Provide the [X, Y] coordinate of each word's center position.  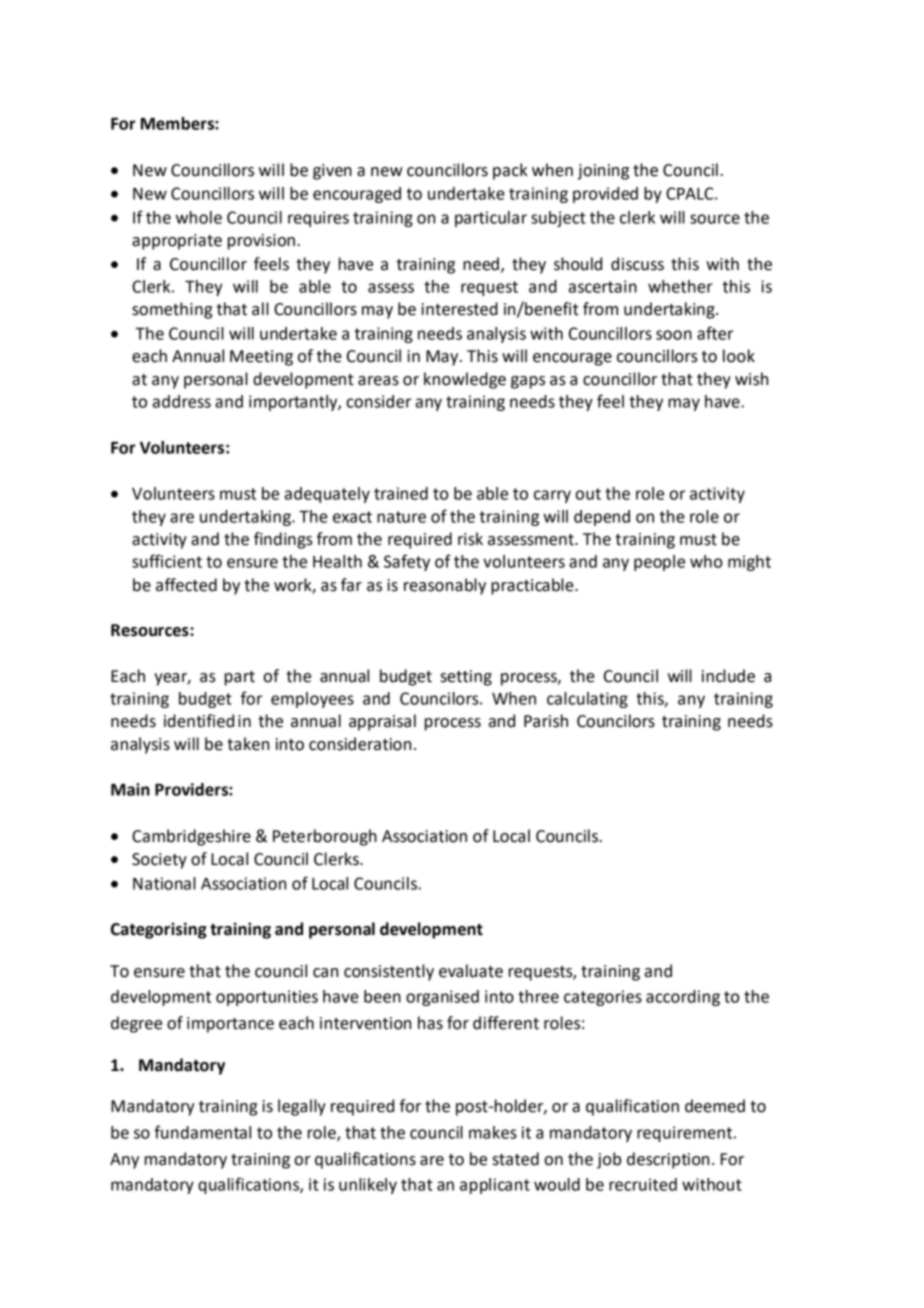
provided [605, 195]
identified [199, 721]
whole [199, 217]
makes [493, 1132]
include [728, 676]
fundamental [202, 1132]
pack [510, 171]
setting [466, 678]
